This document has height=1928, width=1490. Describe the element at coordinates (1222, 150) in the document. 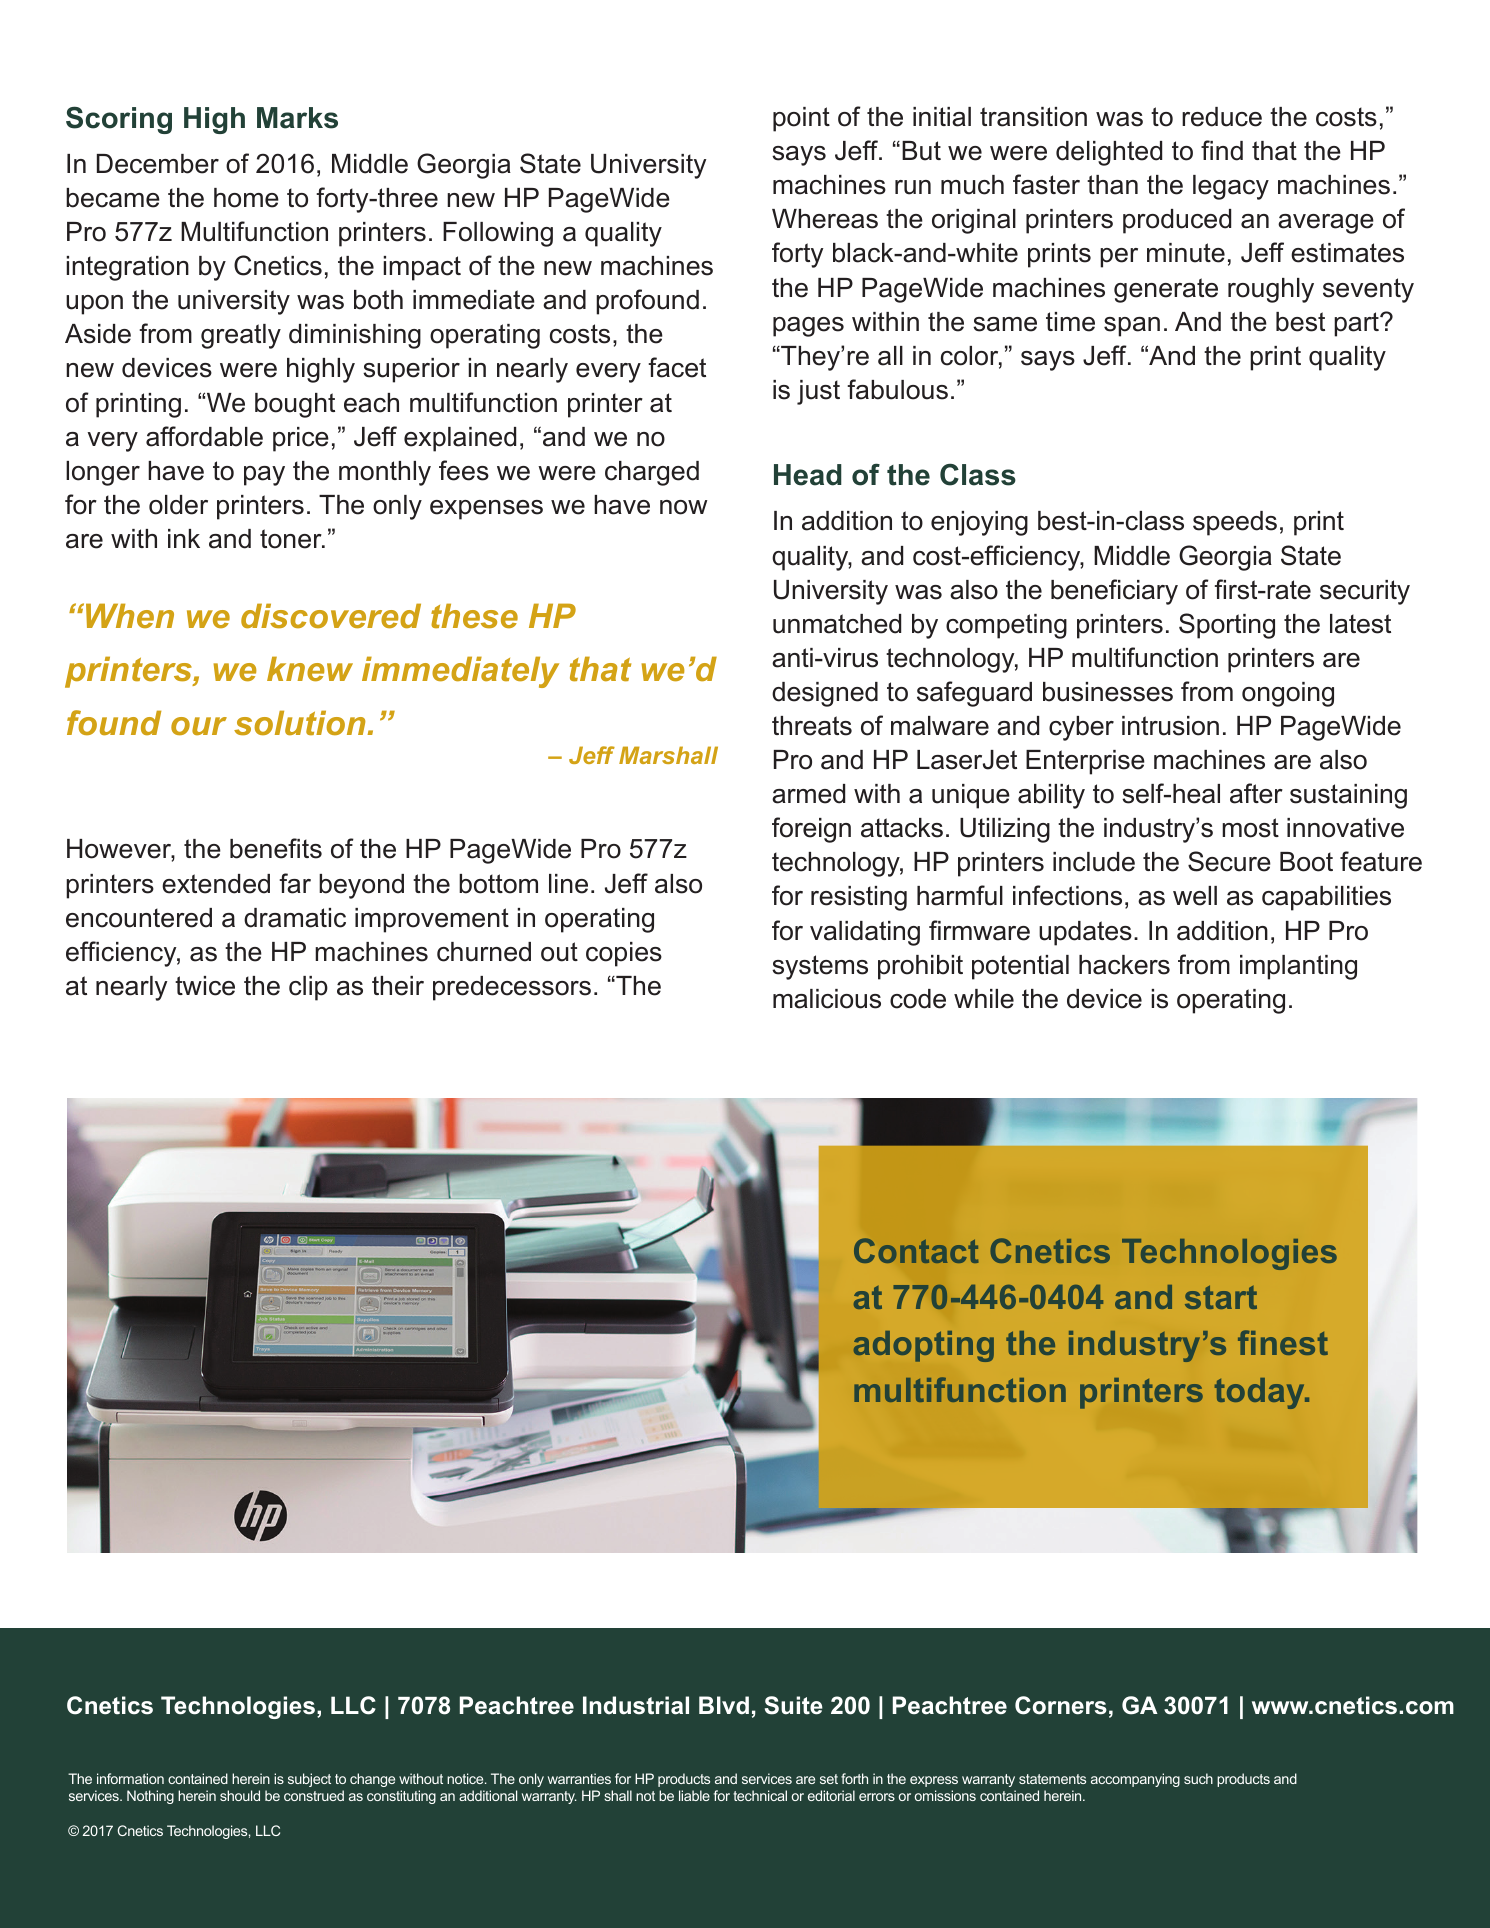

I see `find` at that location.
